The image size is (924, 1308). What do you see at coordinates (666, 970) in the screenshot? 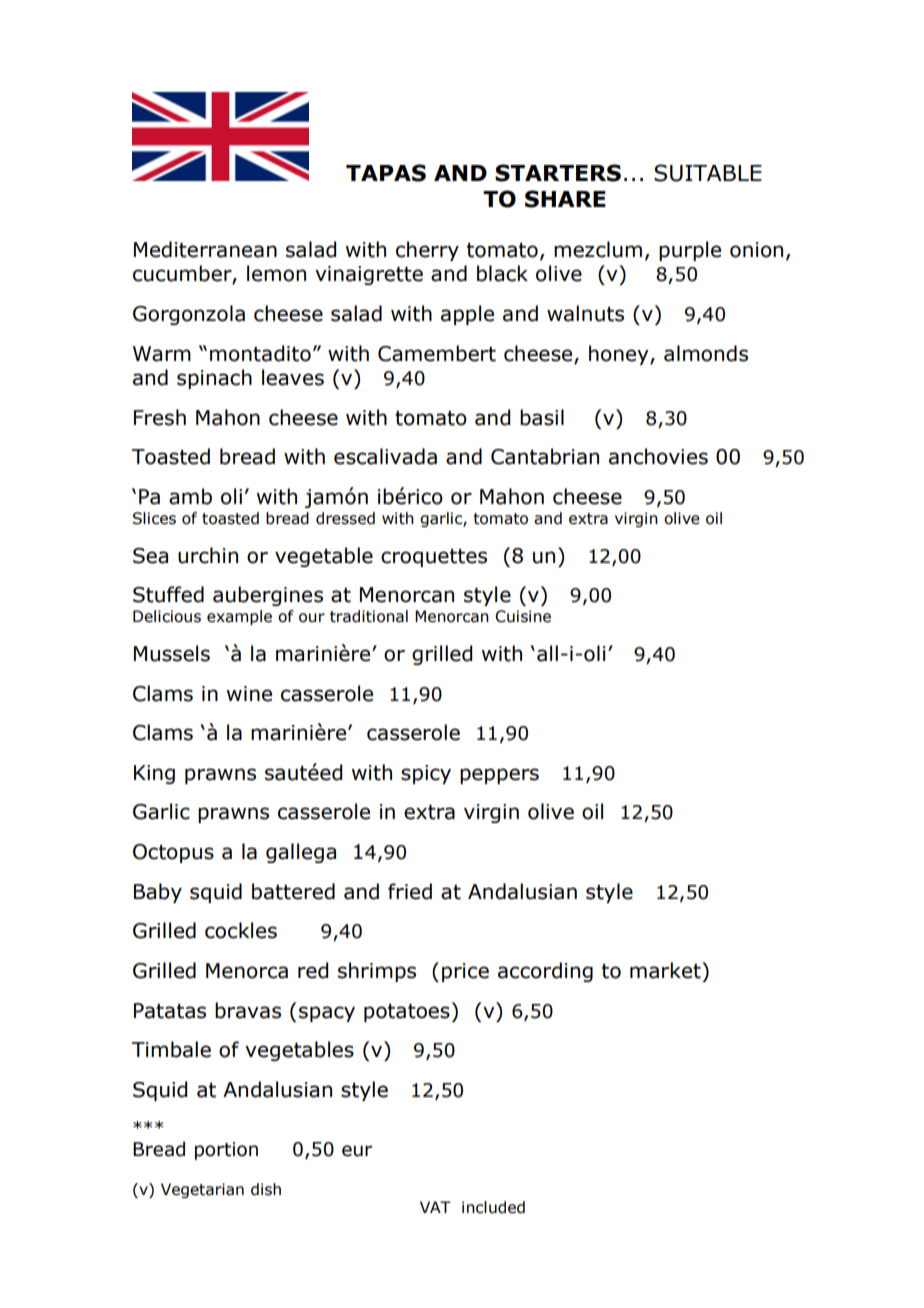
I see `market` at bounding box center [666, 970].
